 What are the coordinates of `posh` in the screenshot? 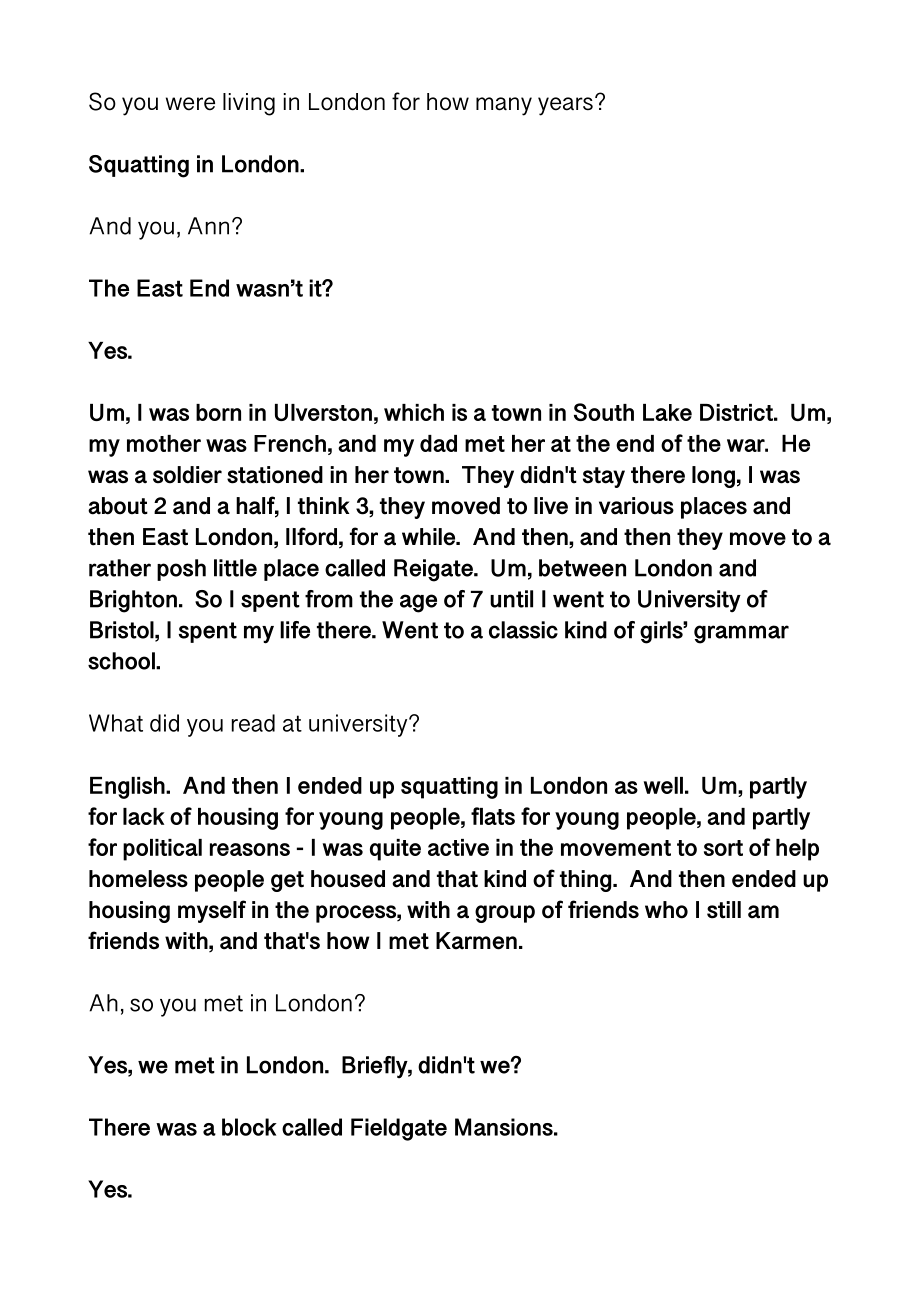 It's located at (181, 570).
